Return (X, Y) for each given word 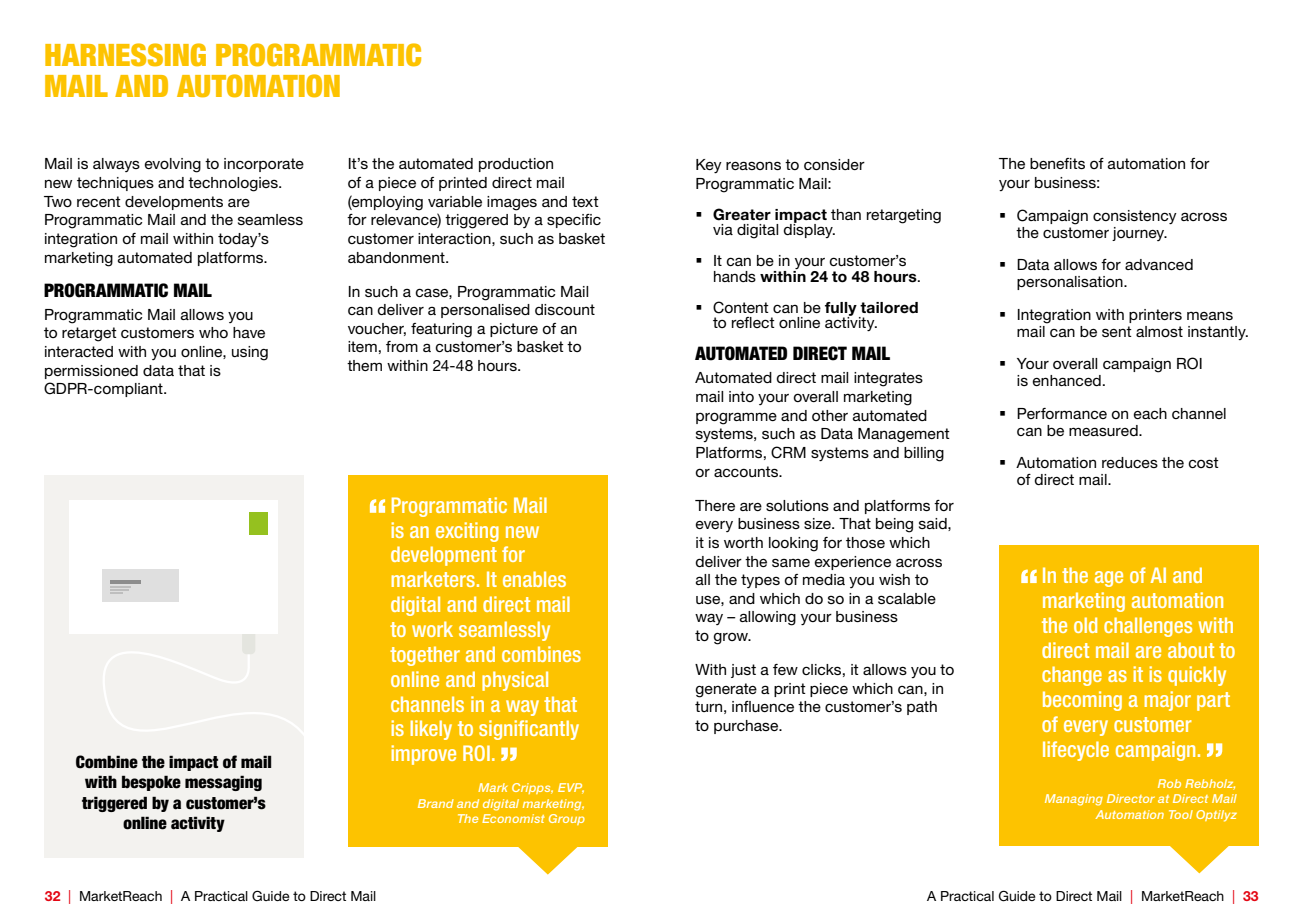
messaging (223, 783)
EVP (571, 788)
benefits (1057, 163)
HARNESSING (125, 55)
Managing (1074, 800)
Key (709, 166)
